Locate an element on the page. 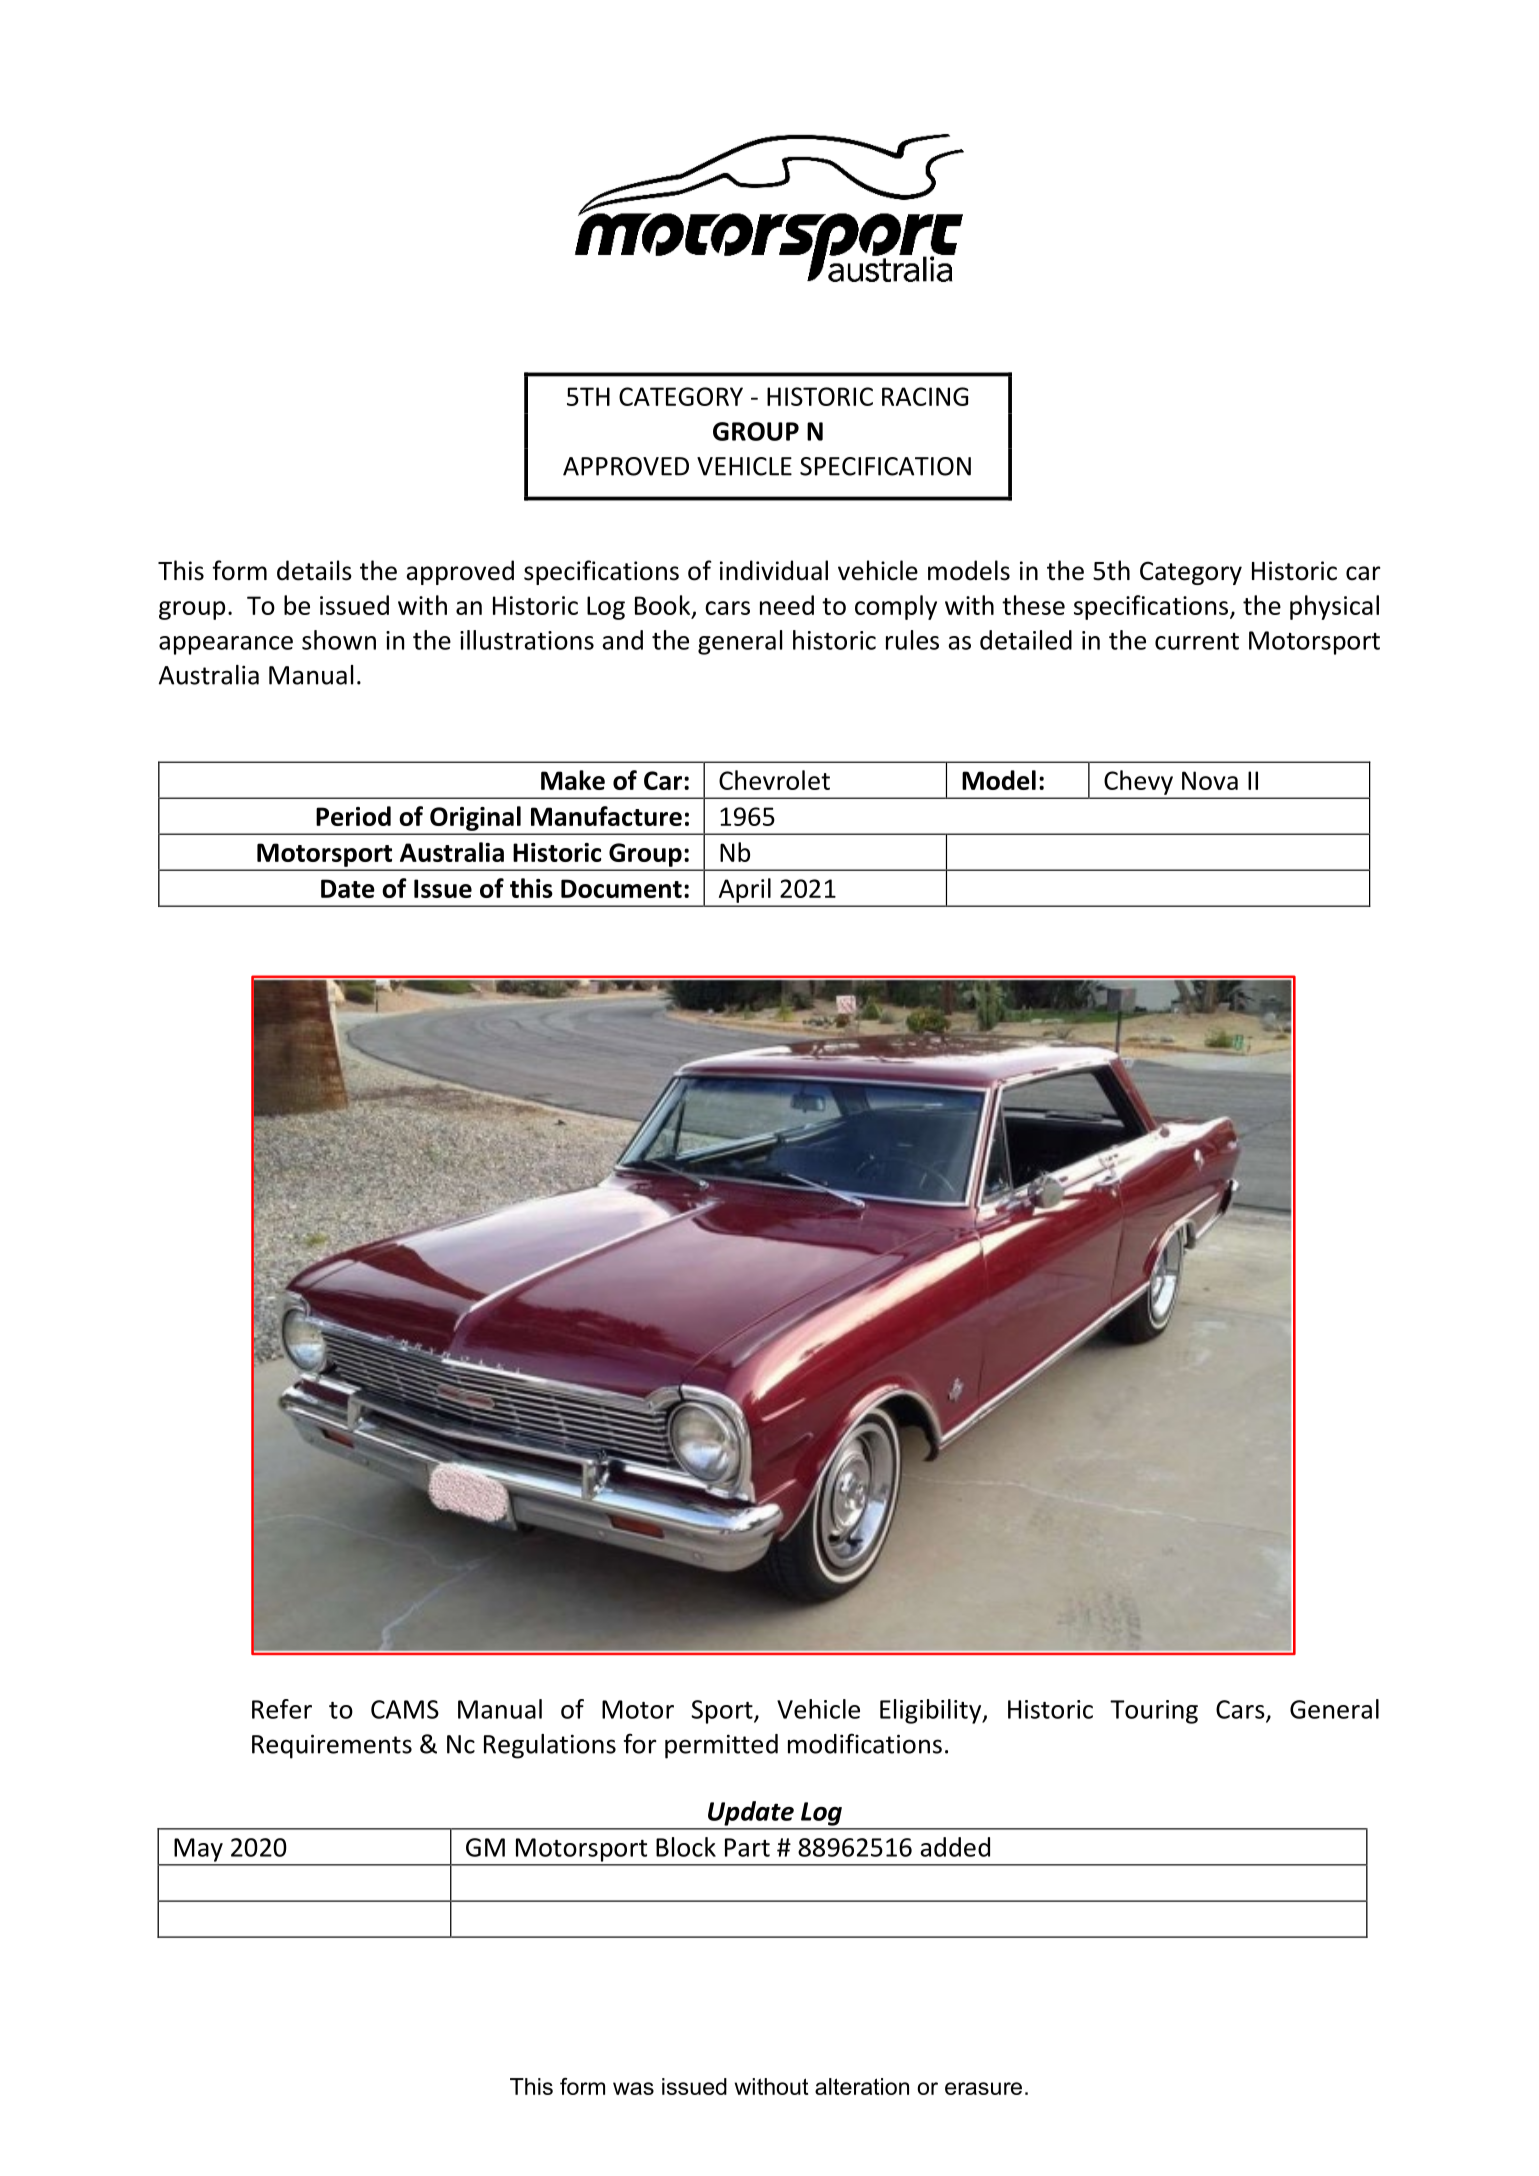 This image has height=2176, width=1539. RACING is located at coordinates (925, 396).
